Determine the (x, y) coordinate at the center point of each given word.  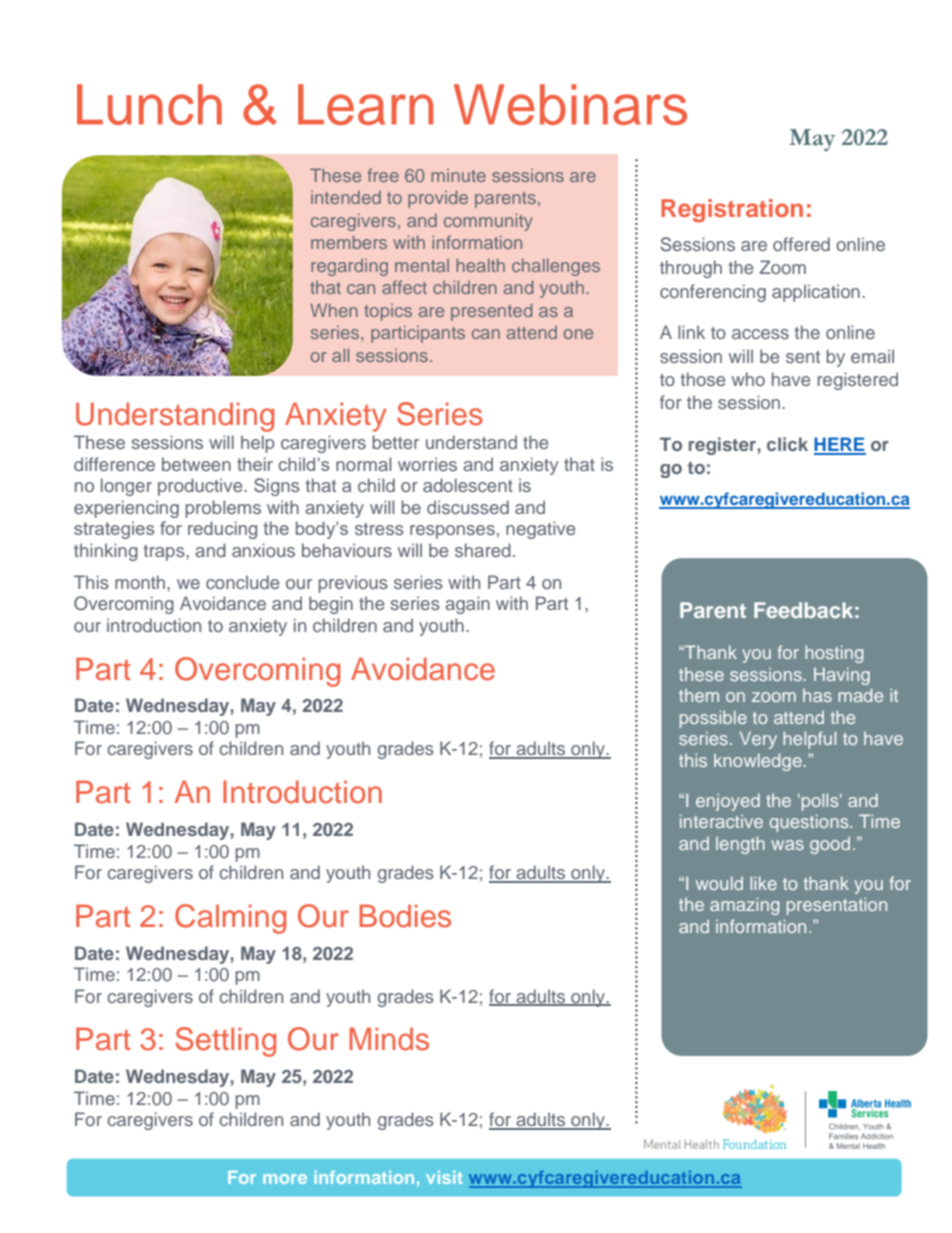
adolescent (468, 485)
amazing (744, 906)
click (787, 444)
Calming (230, 919)
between (196, 464)
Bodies (405, 916)
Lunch (149, 104)
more (285, 1179)
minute (458, 175)
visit (444, 1177)
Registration (732, 211)
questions (810, 823)
